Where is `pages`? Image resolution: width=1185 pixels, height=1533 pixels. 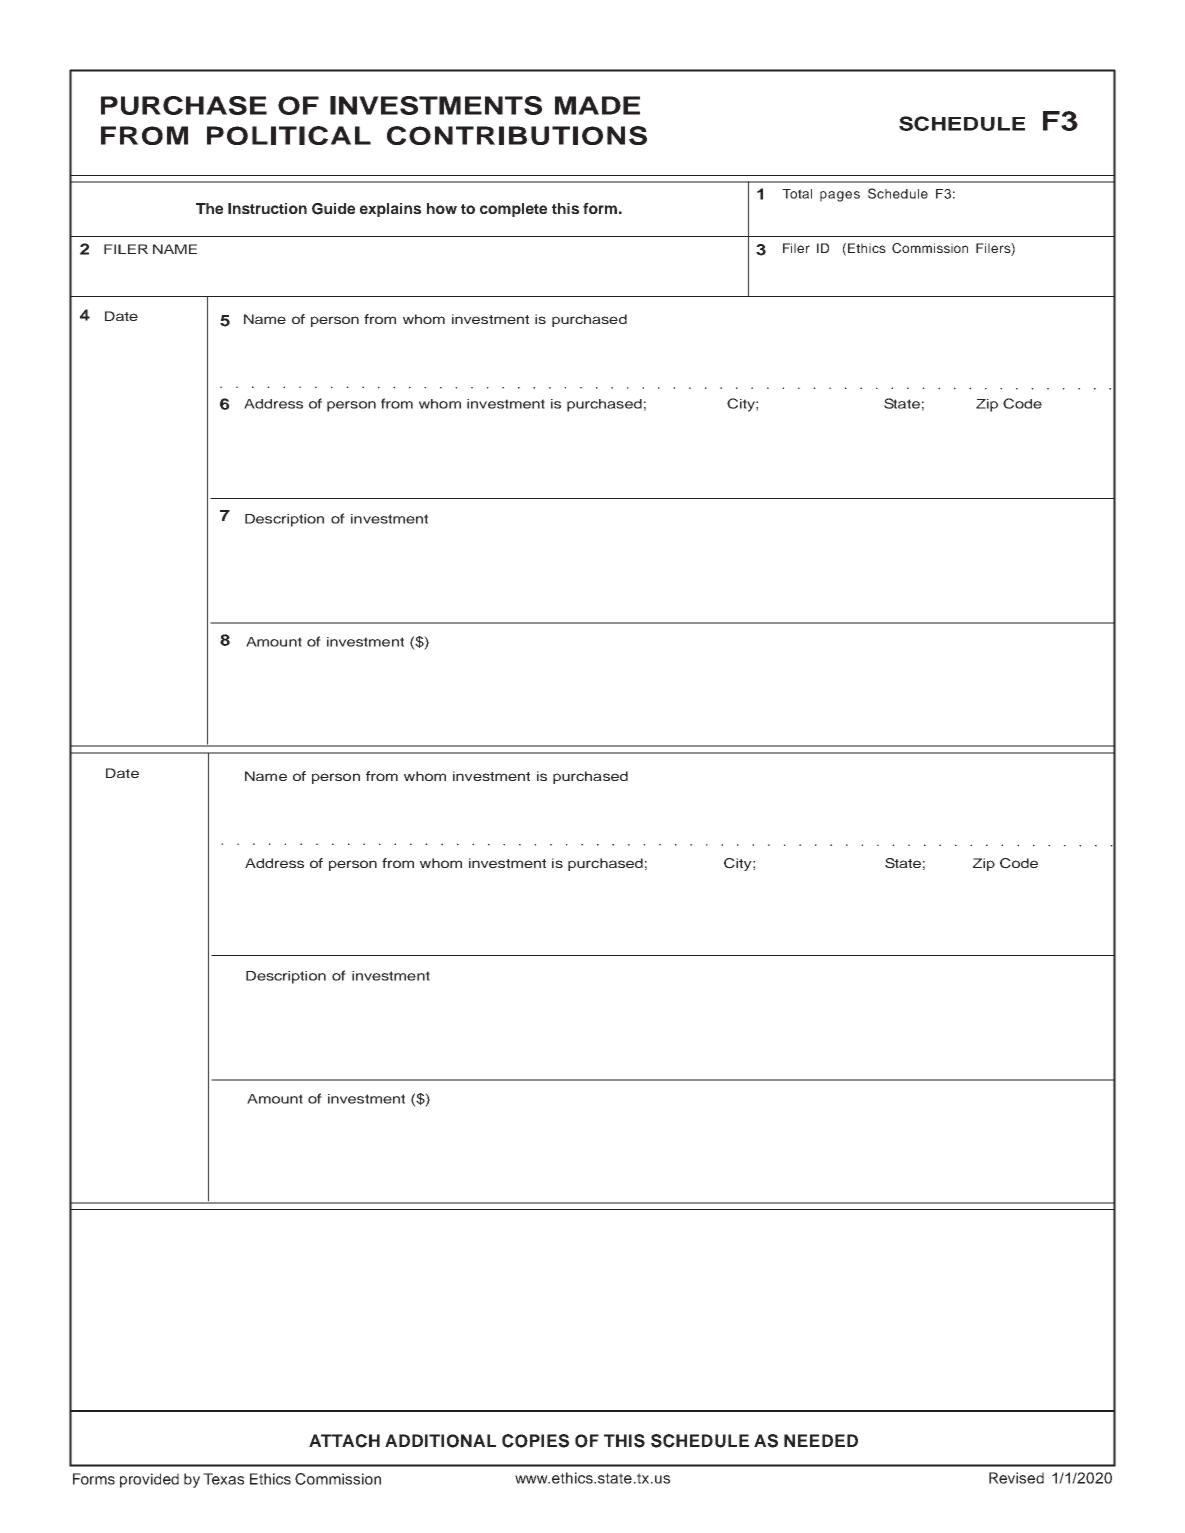
pages is located at coordinates (840, 196).
